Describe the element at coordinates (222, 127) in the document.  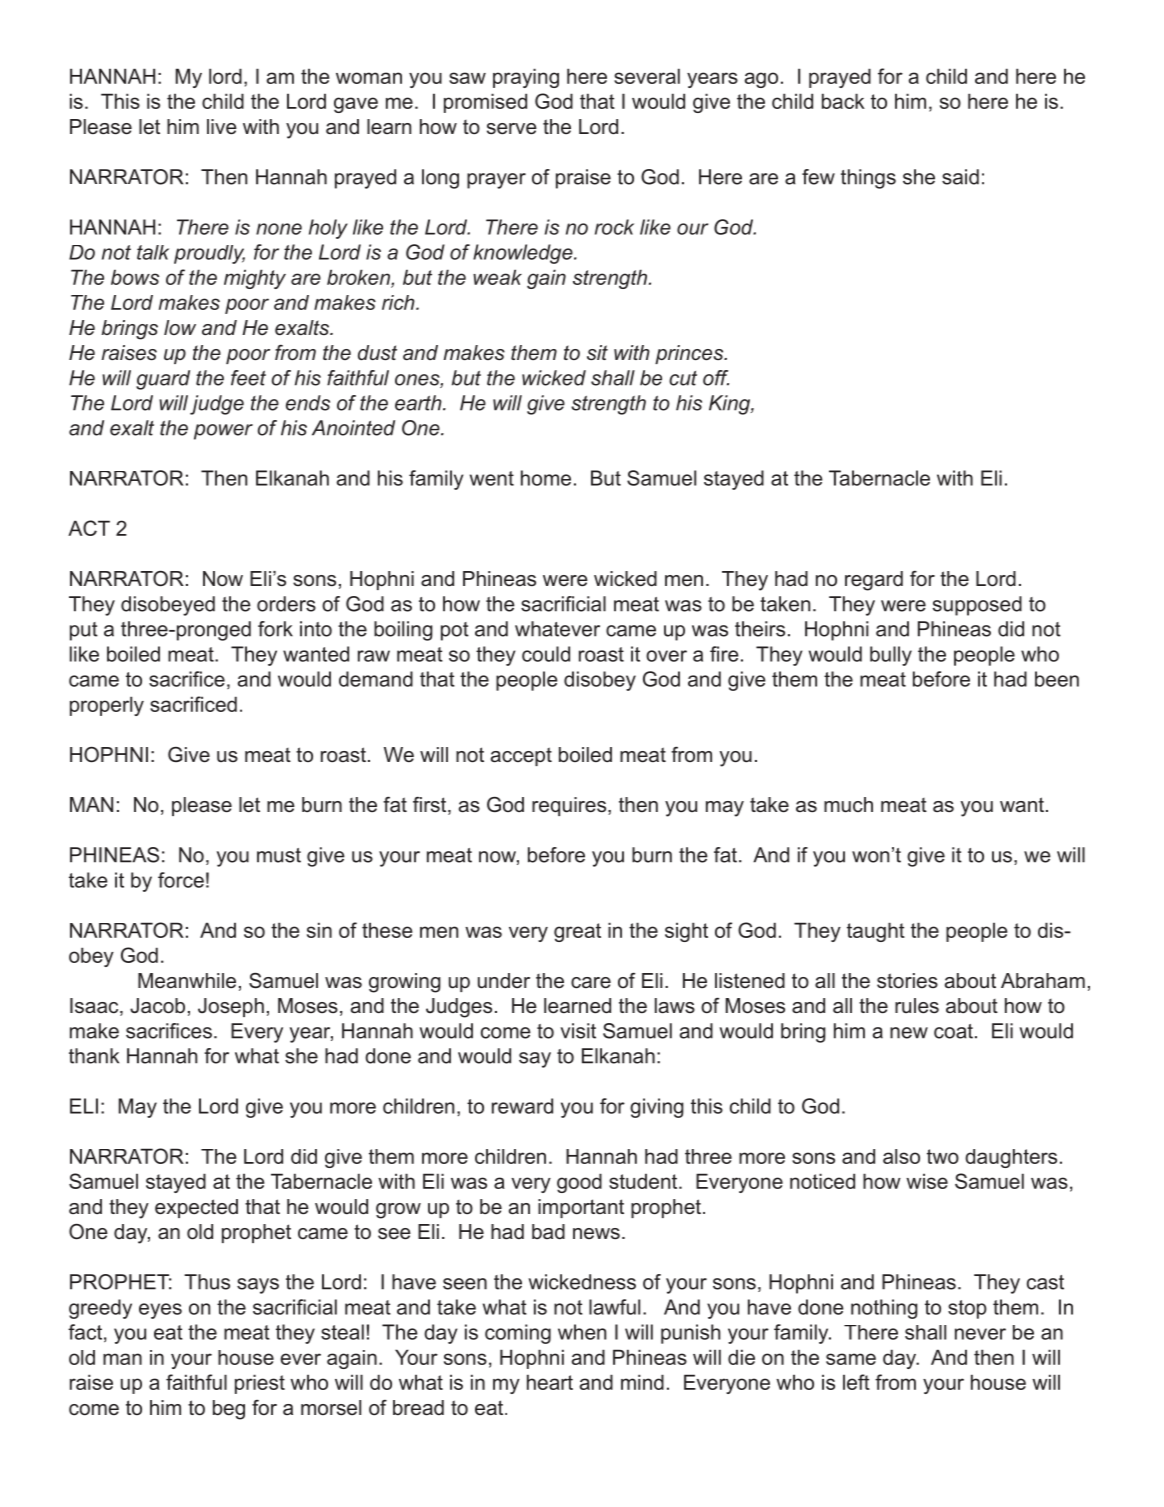
I see `live` at that location.
